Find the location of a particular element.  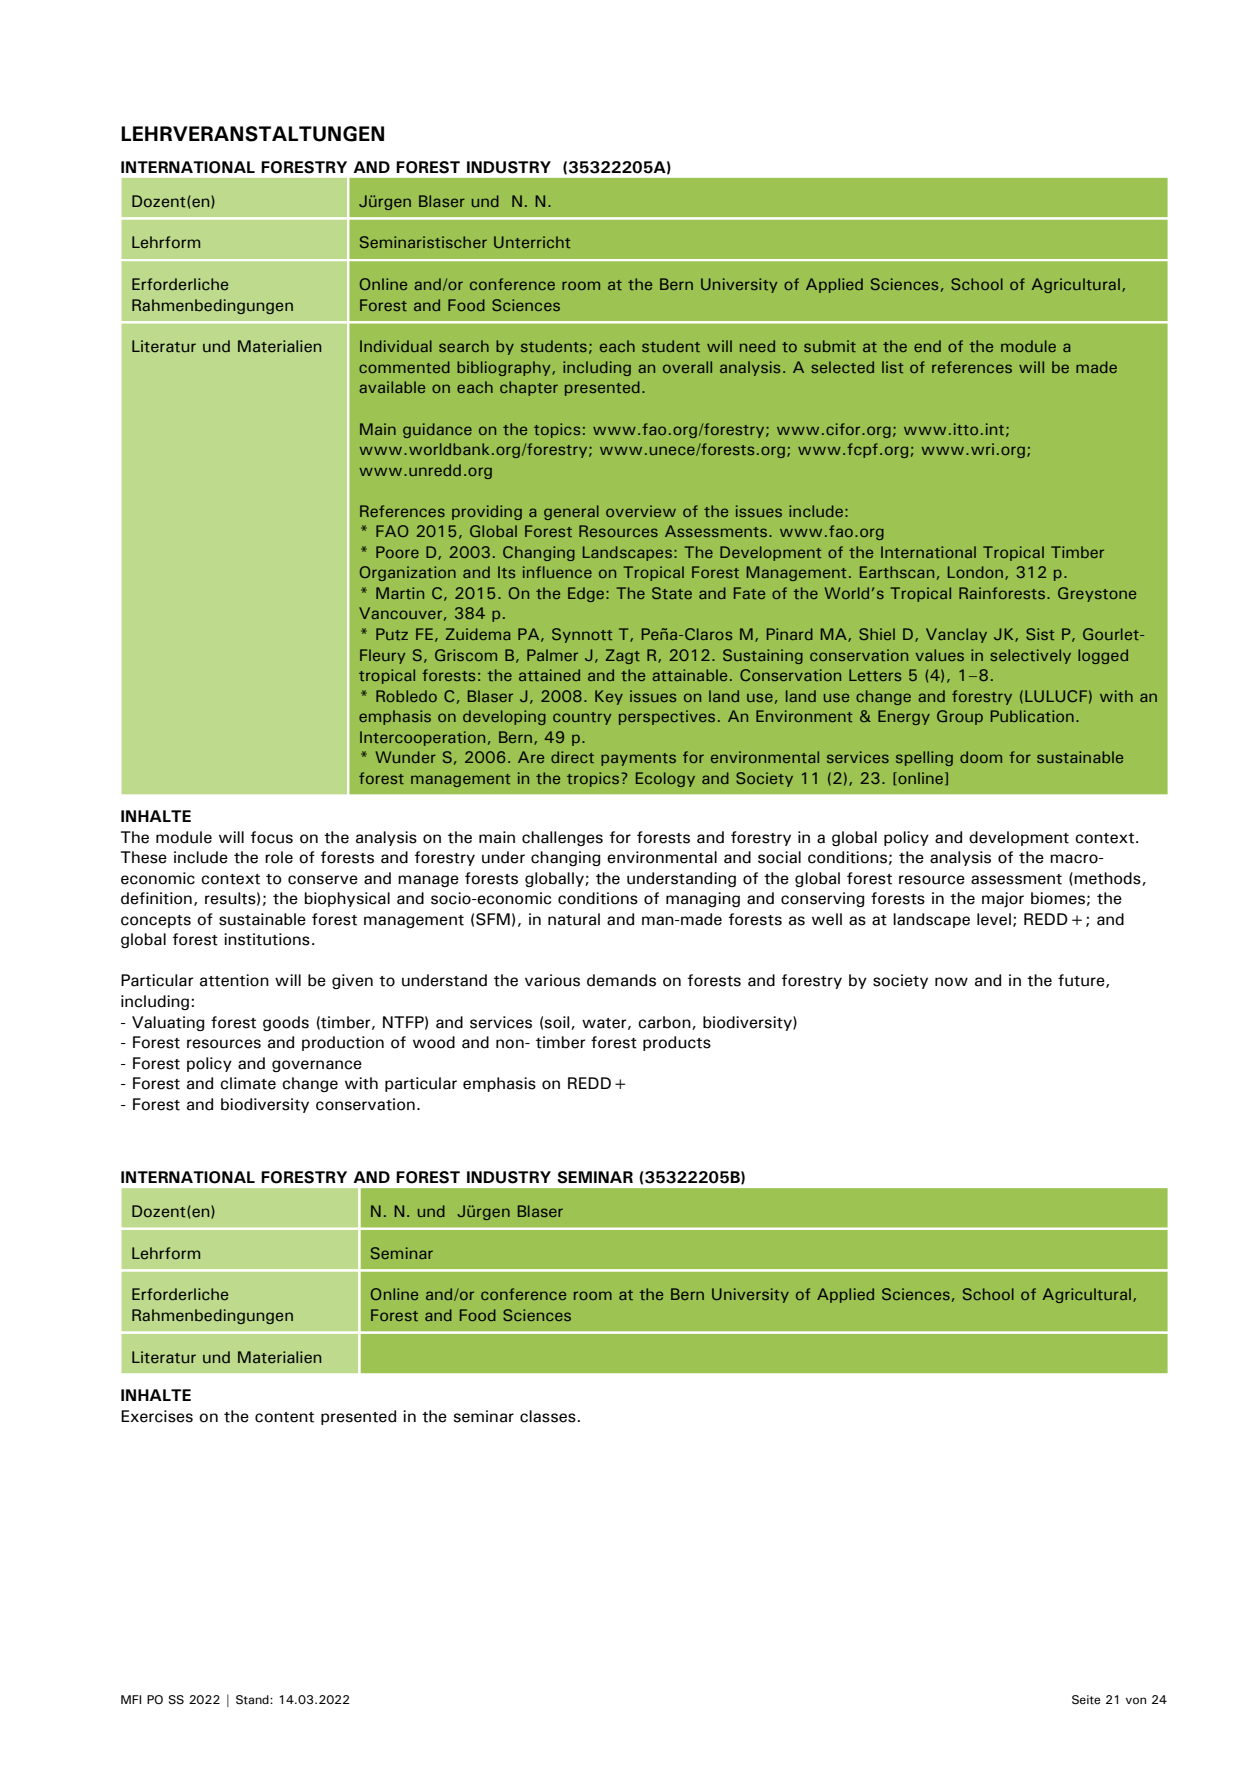

Seite is located at coordinates (1086, 1700).
